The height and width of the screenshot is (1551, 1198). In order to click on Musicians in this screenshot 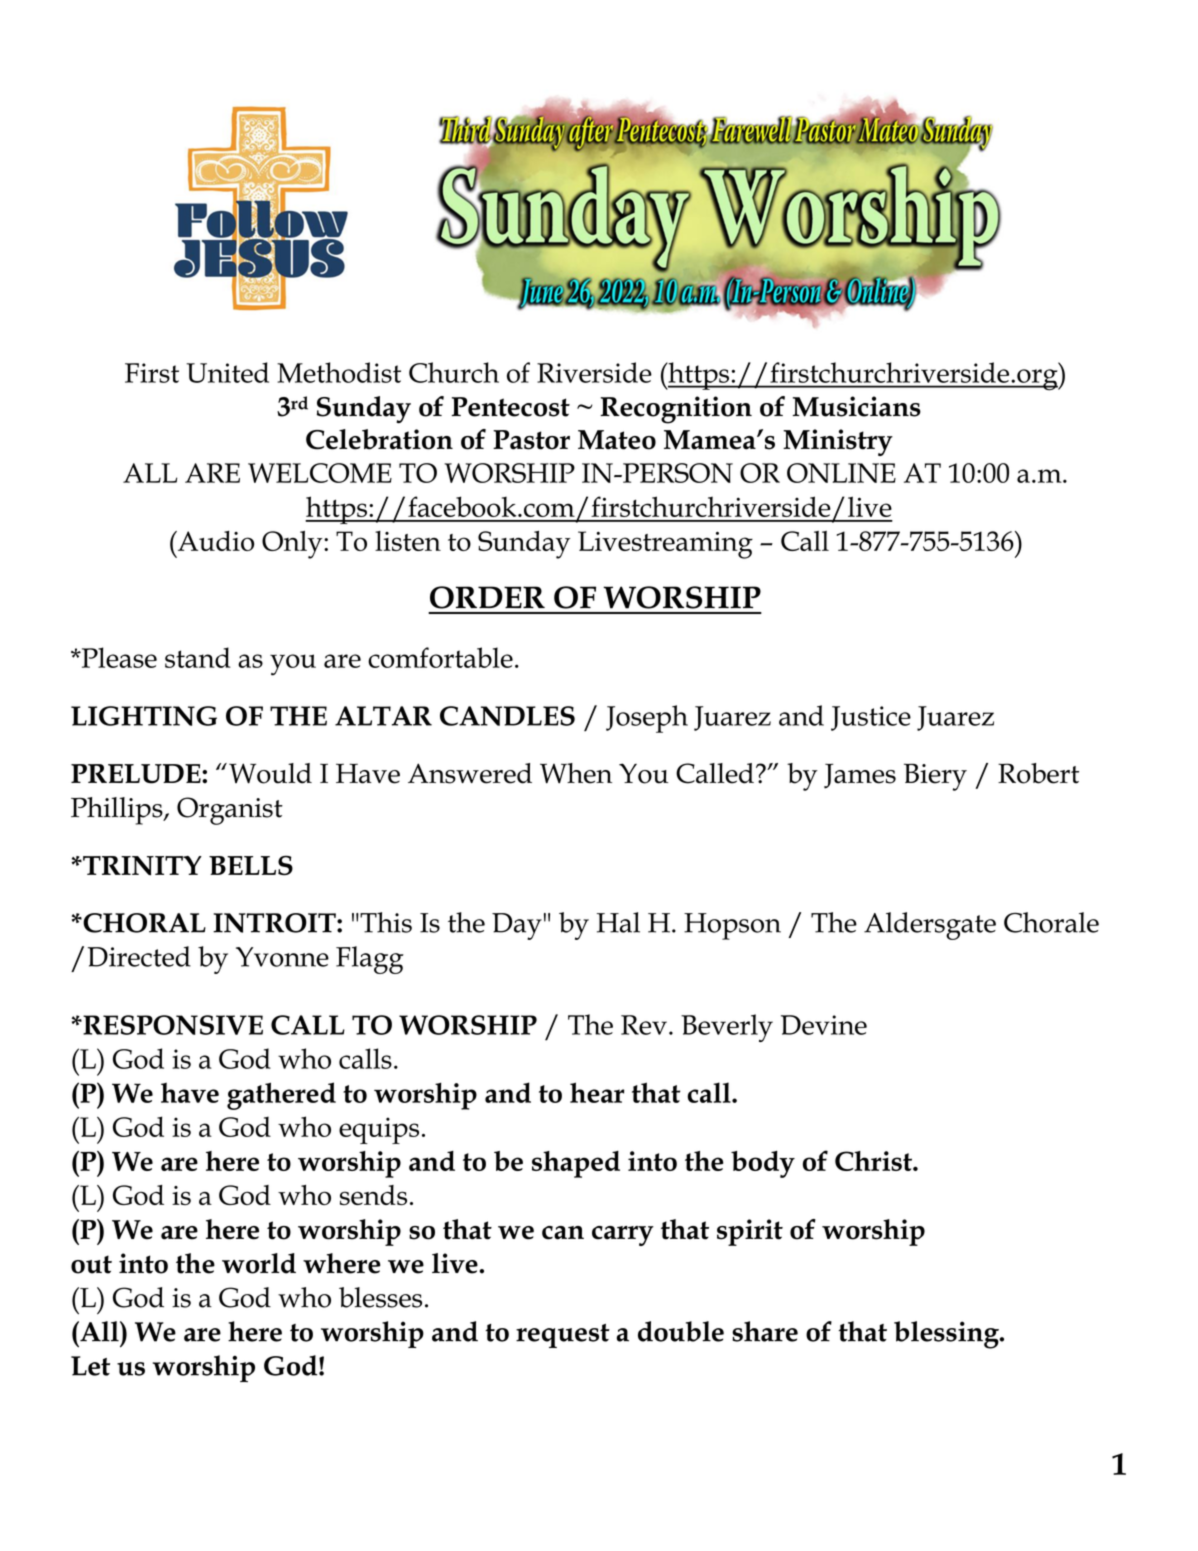, I will do `click(857, 406)`.
